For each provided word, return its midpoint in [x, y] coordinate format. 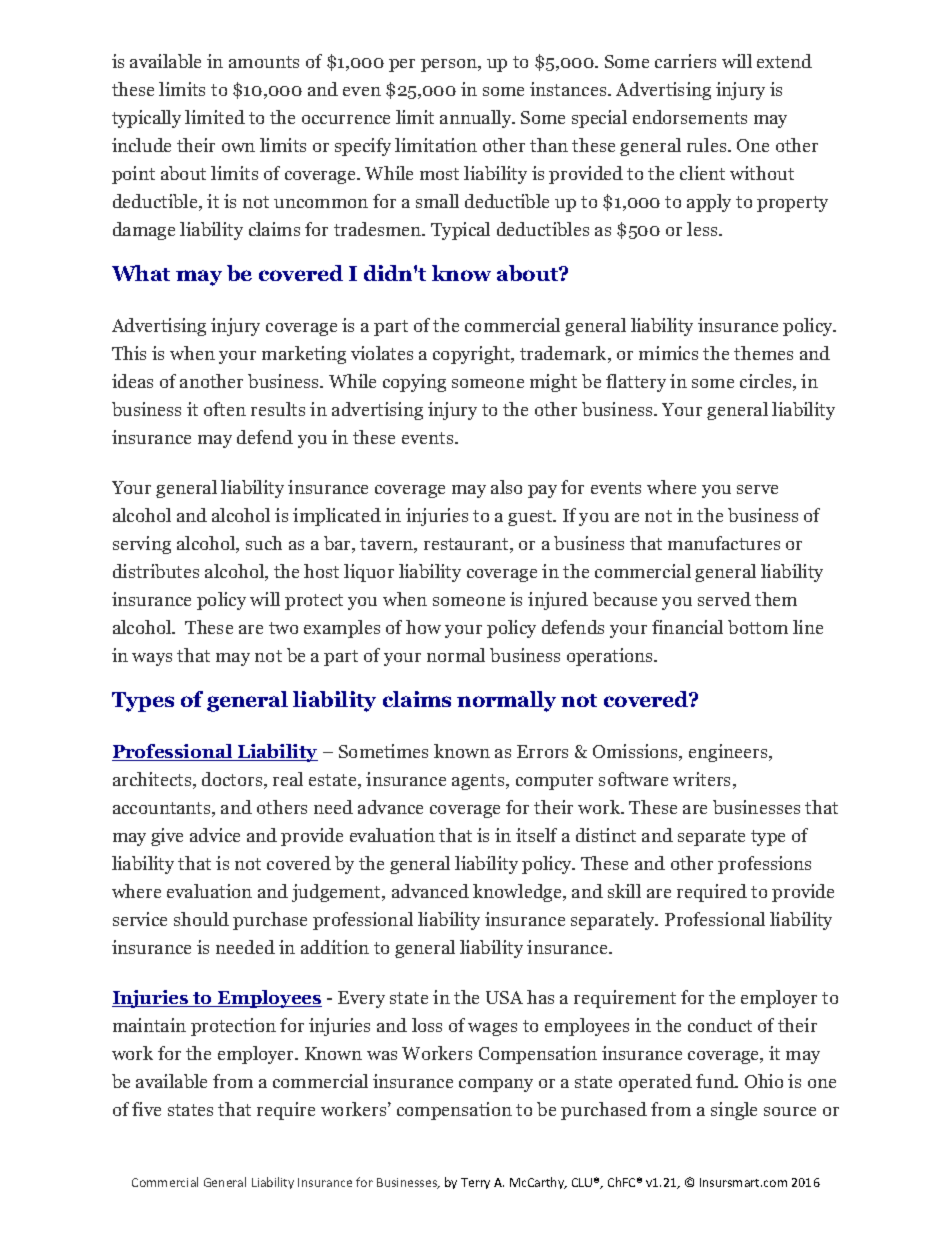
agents [479, 782]
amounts [264, 62]
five [146, 1109]
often [225, 409]
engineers [729, 753]
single [734, 1111]
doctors [233, 780]
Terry [475, 1183]
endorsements [690, 117]
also [506, 487]
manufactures [724, 543]
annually [477, 119]
